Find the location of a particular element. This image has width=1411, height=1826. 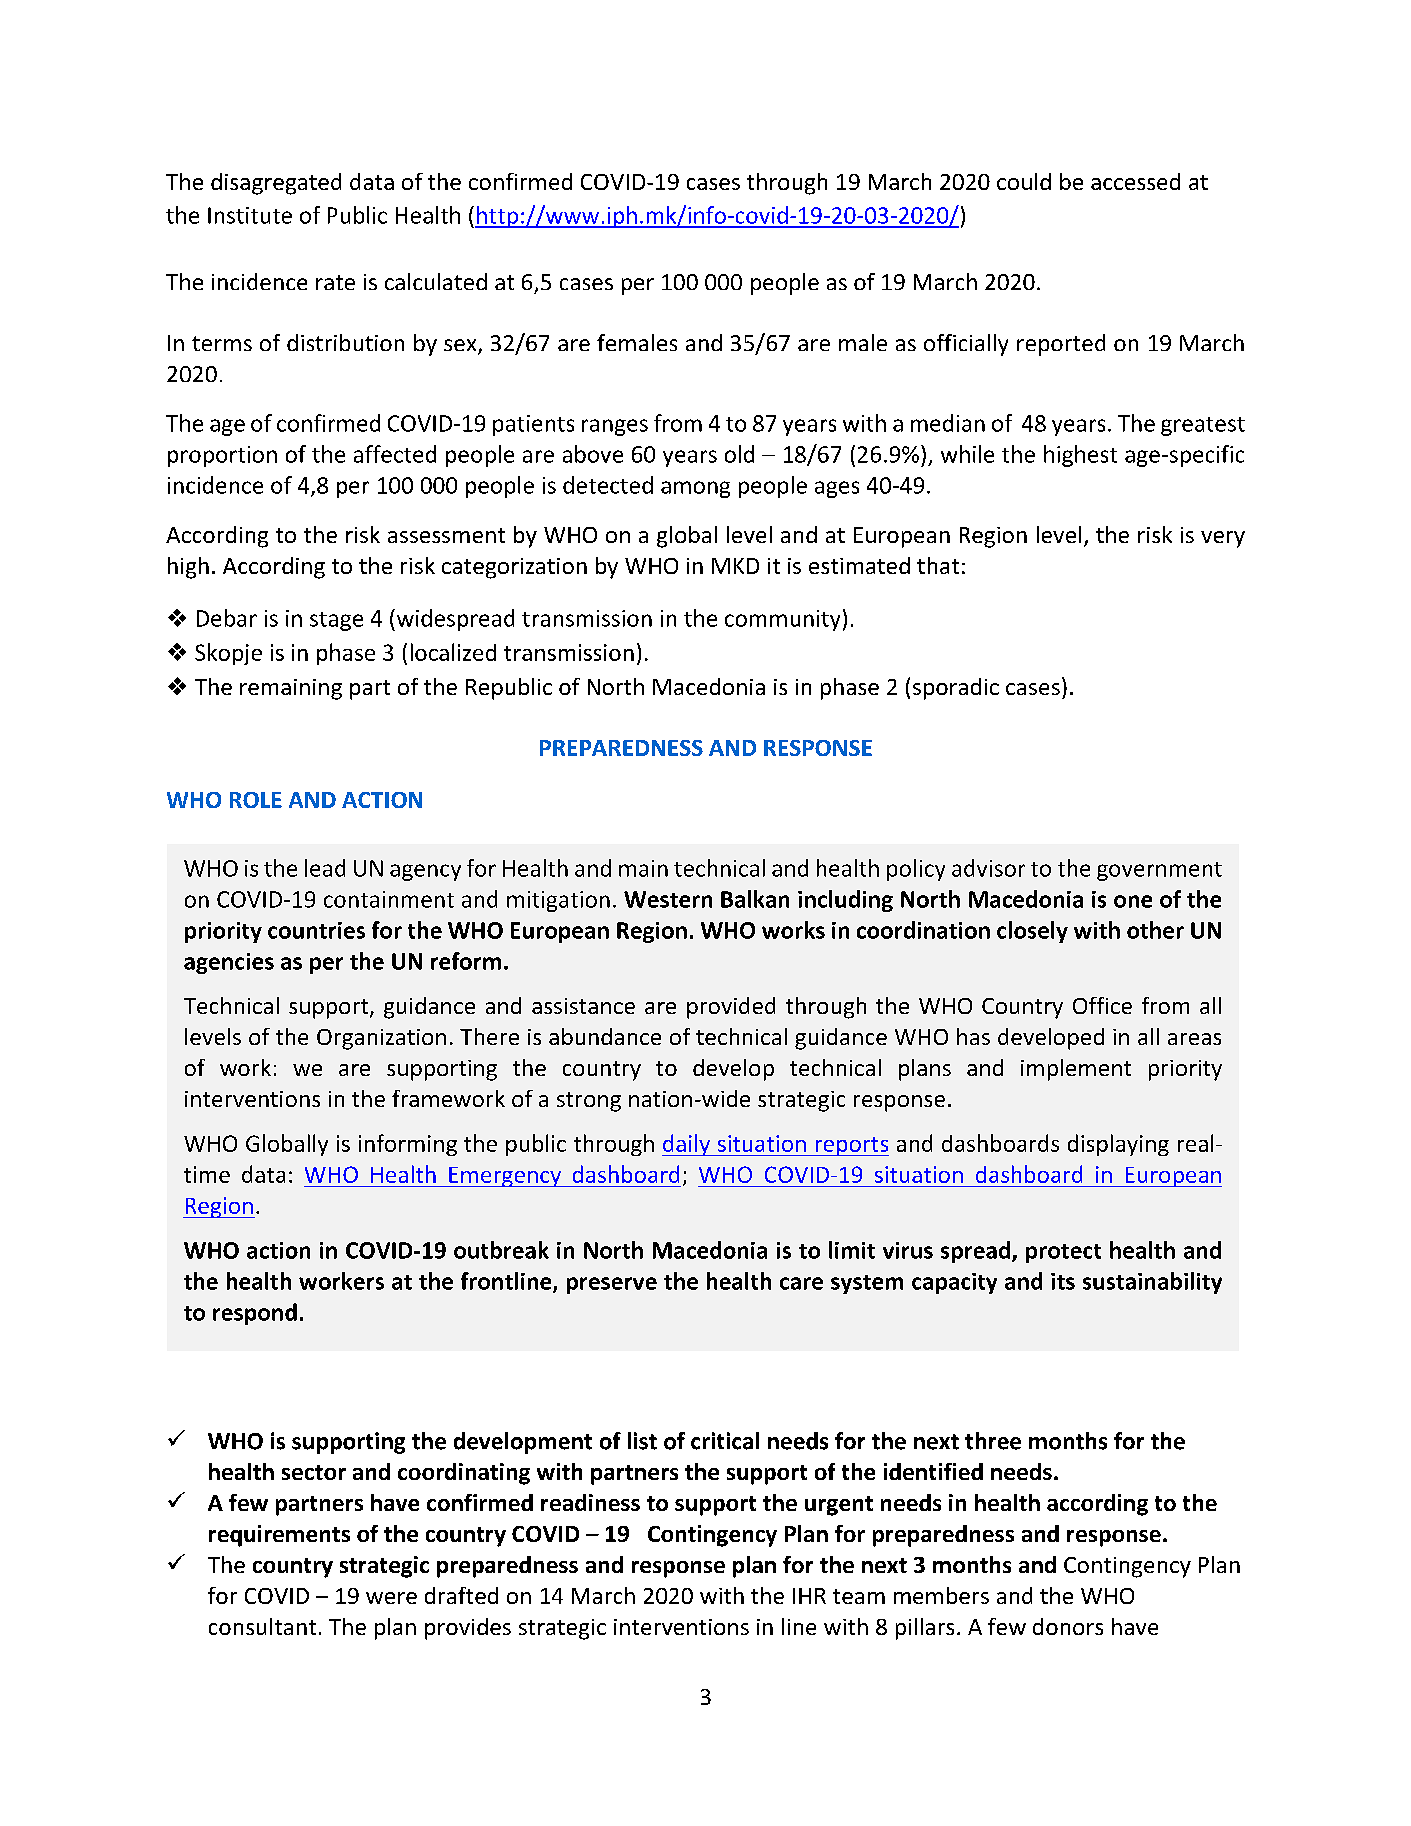

countries is located at coordinates (316, 930).
